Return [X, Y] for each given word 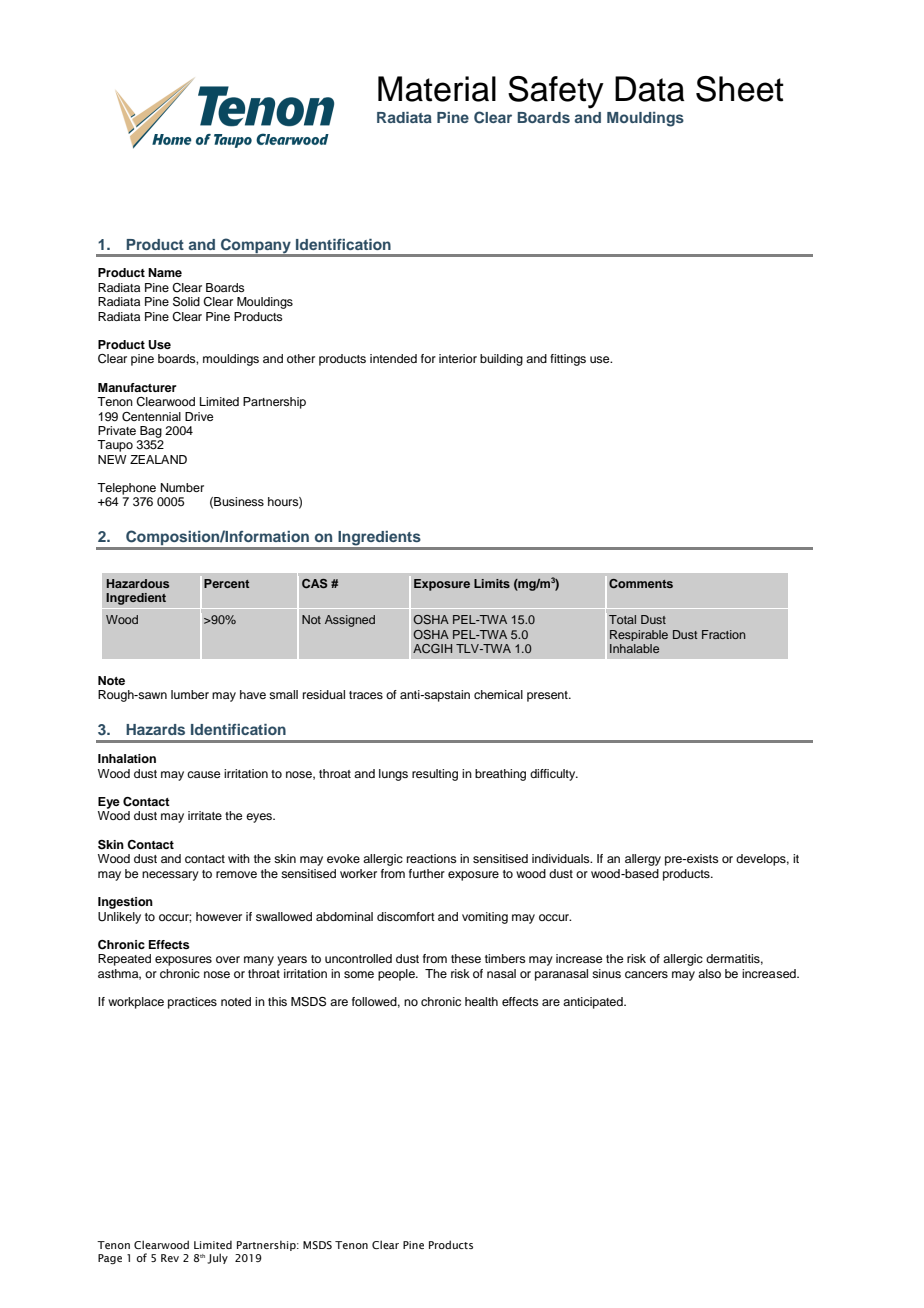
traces [366, 695]
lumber [190, 694]
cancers [646, 974]
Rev [170, 1258]
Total [622, 619]
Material [437, 89]
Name [165, 272]
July [217, 1258]
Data [650, 89]
